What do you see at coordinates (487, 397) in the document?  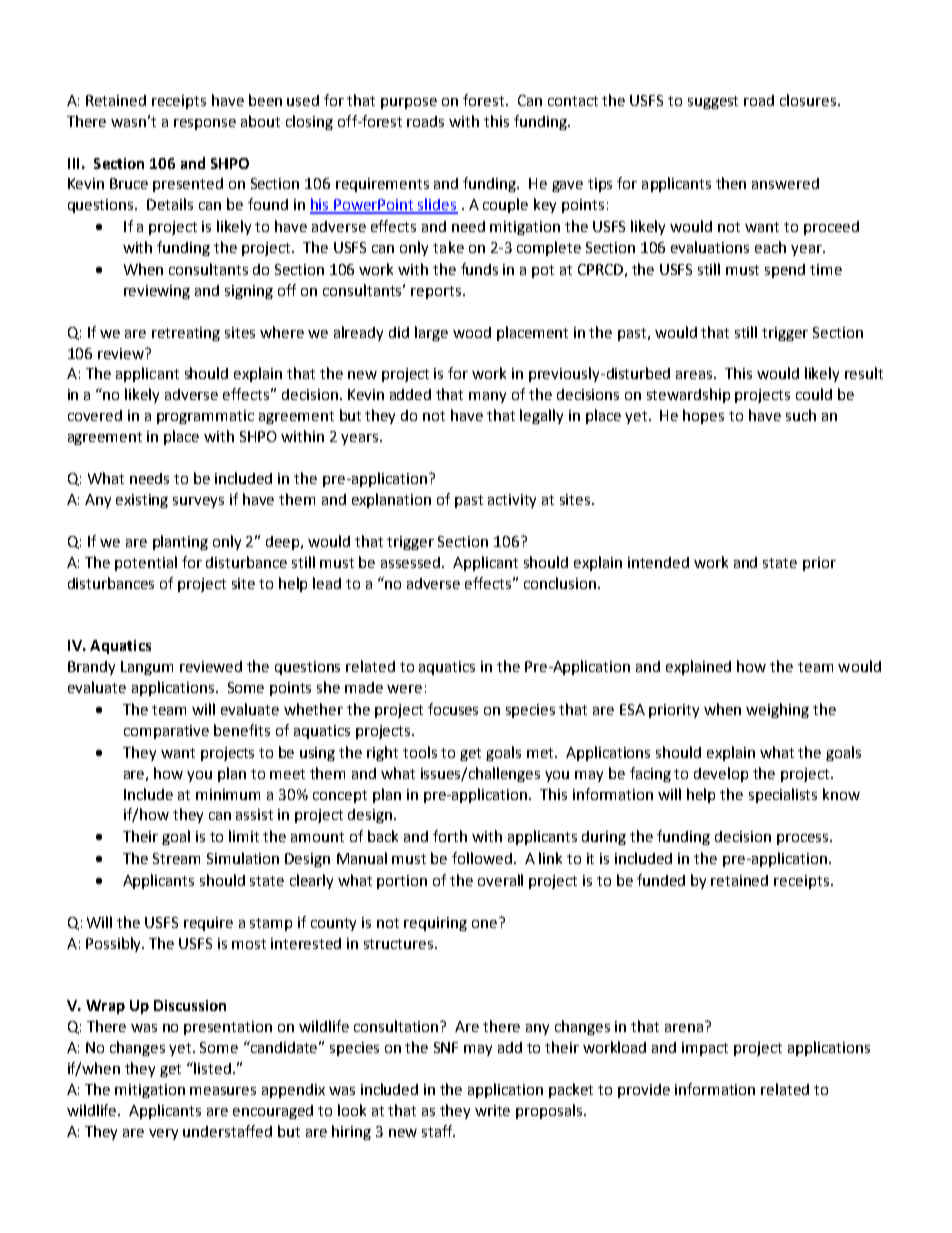 I see `many` at bounding box center [487, 397].
